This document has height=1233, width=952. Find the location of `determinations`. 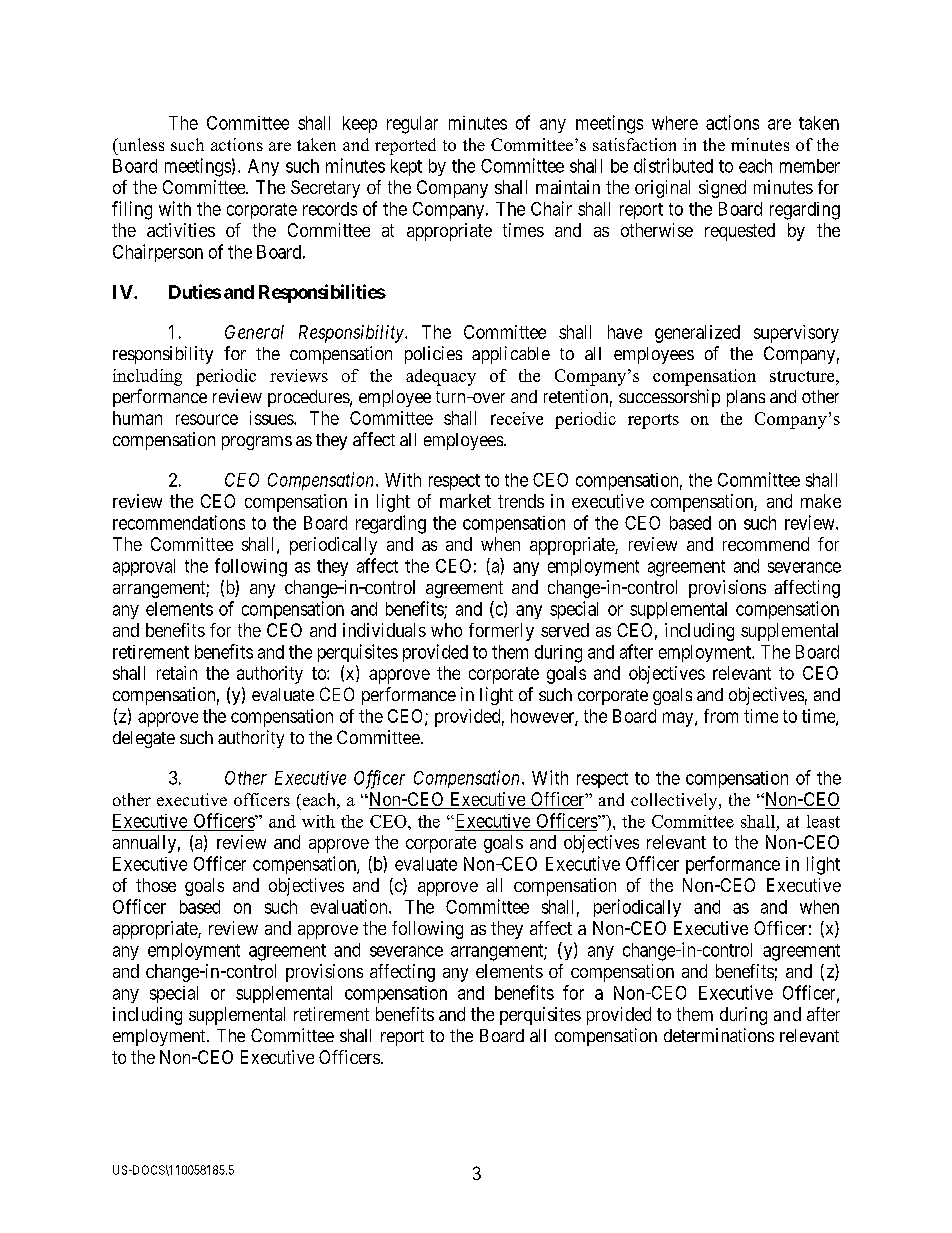

determinations is located at coordinates (719, 1035).
